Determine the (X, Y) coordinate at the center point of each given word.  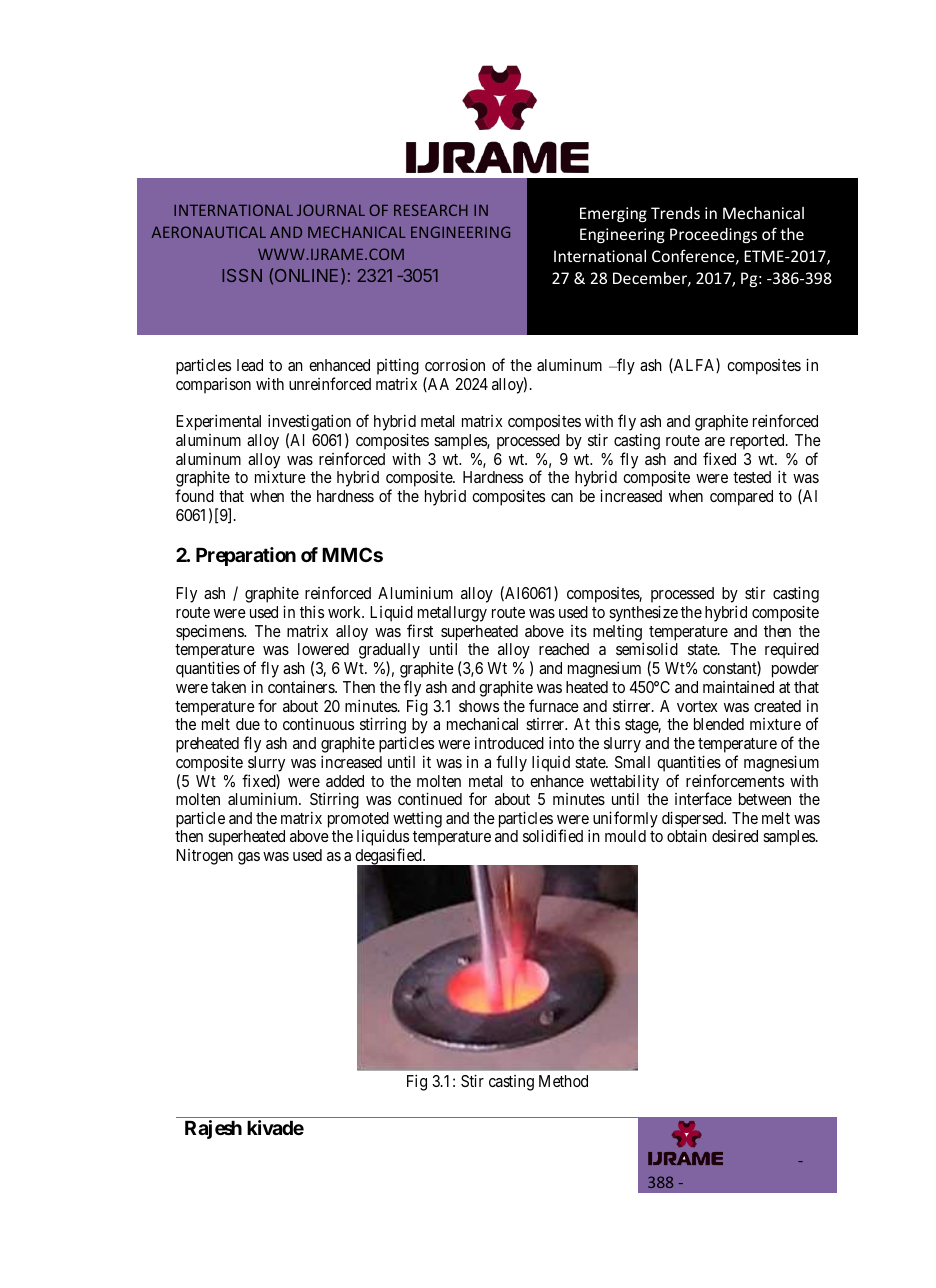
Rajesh (213, 1129)
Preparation (246, 556)
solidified (553, 835)
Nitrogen (204, 857)
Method (563, 1081)
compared (741, 498)
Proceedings (713, 235)
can (562, 497)
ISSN (242, 275)
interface (703, 798)
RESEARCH (431, 210)
